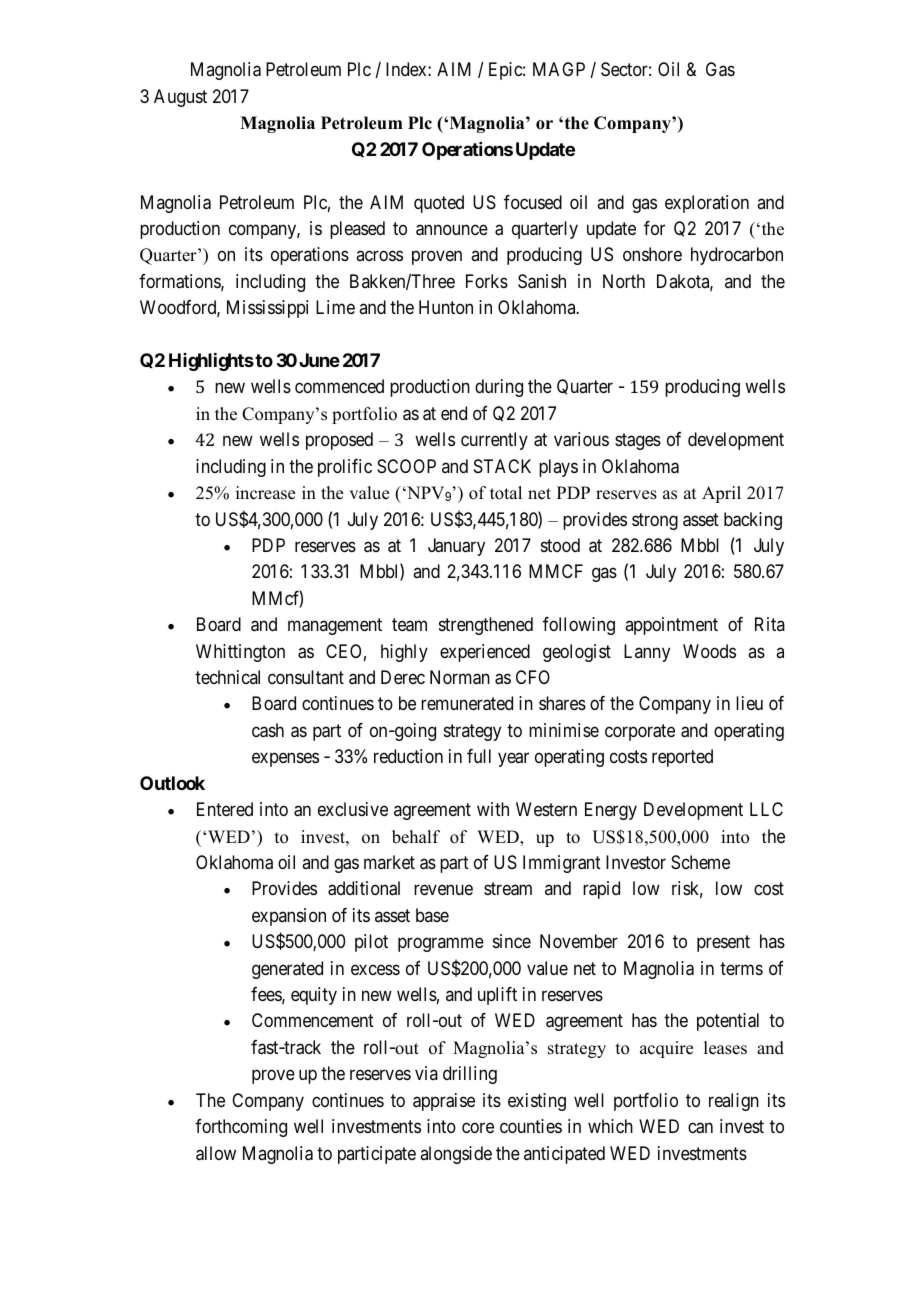 Image resolution: width=924 pixels, height=1308 pixels. I want to click on strengthened, so click(486, 626).
